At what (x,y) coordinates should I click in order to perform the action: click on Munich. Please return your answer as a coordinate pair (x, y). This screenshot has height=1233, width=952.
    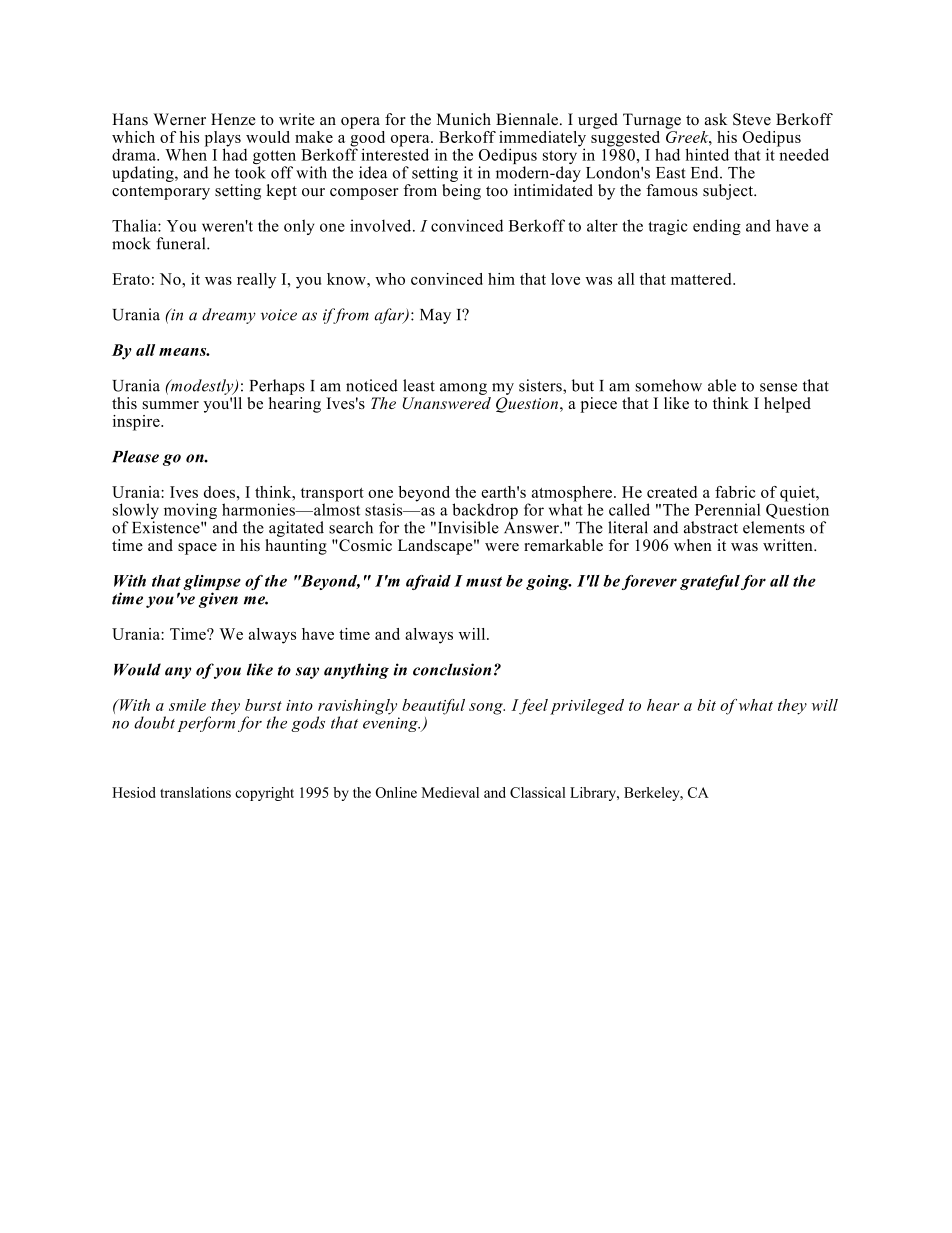
    Looking at the image, I should click on (464, 119).
